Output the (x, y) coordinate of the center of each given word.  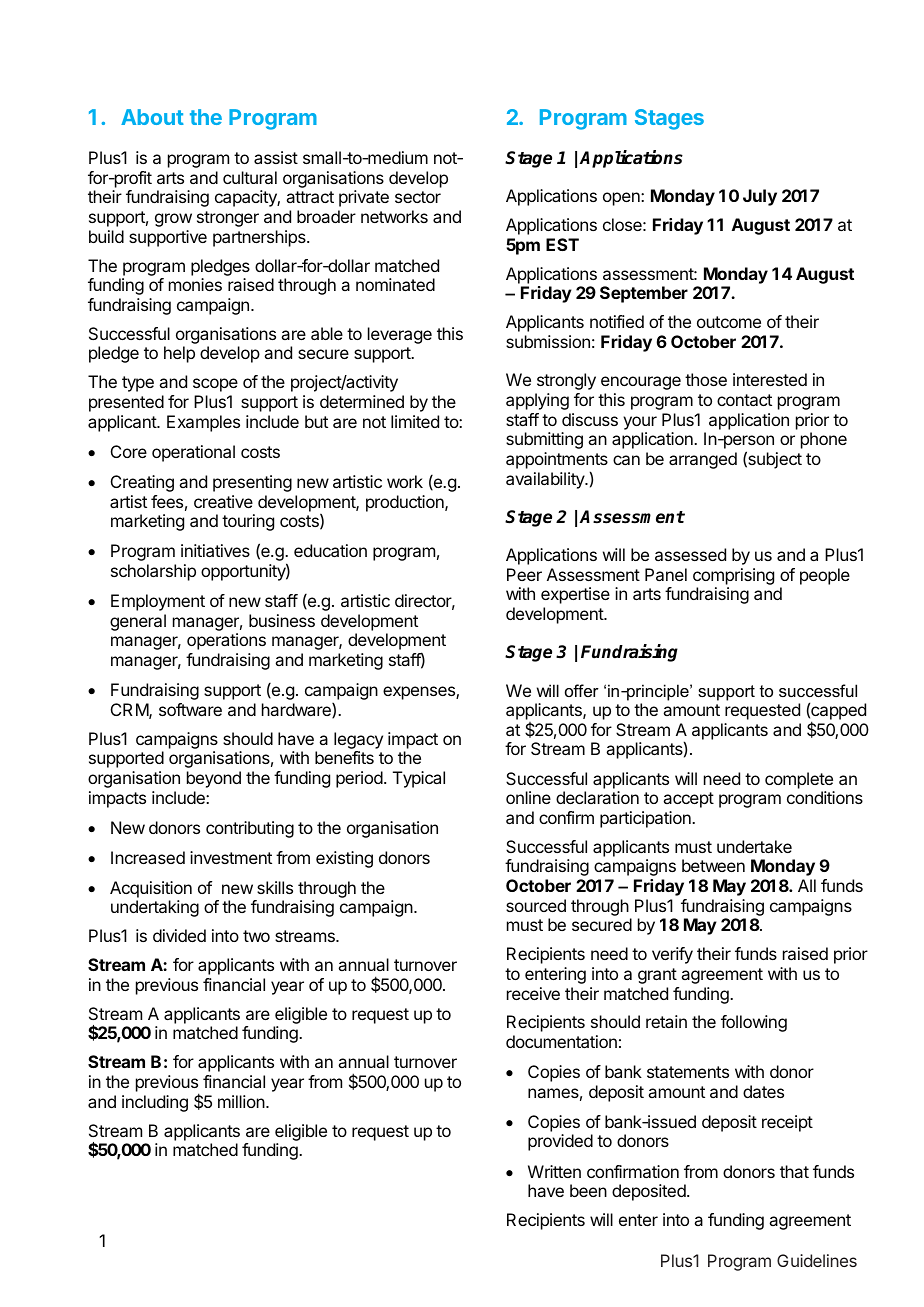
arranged (703, 460)
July (760, 197)
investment (231, 857)
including (155, 1103)
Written (554, 1171)
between (713, 865)
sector (418, 197)
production (406, 503)
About (152, 117)
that (794, 1171)
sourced (536, 905)
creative (223, 501)
